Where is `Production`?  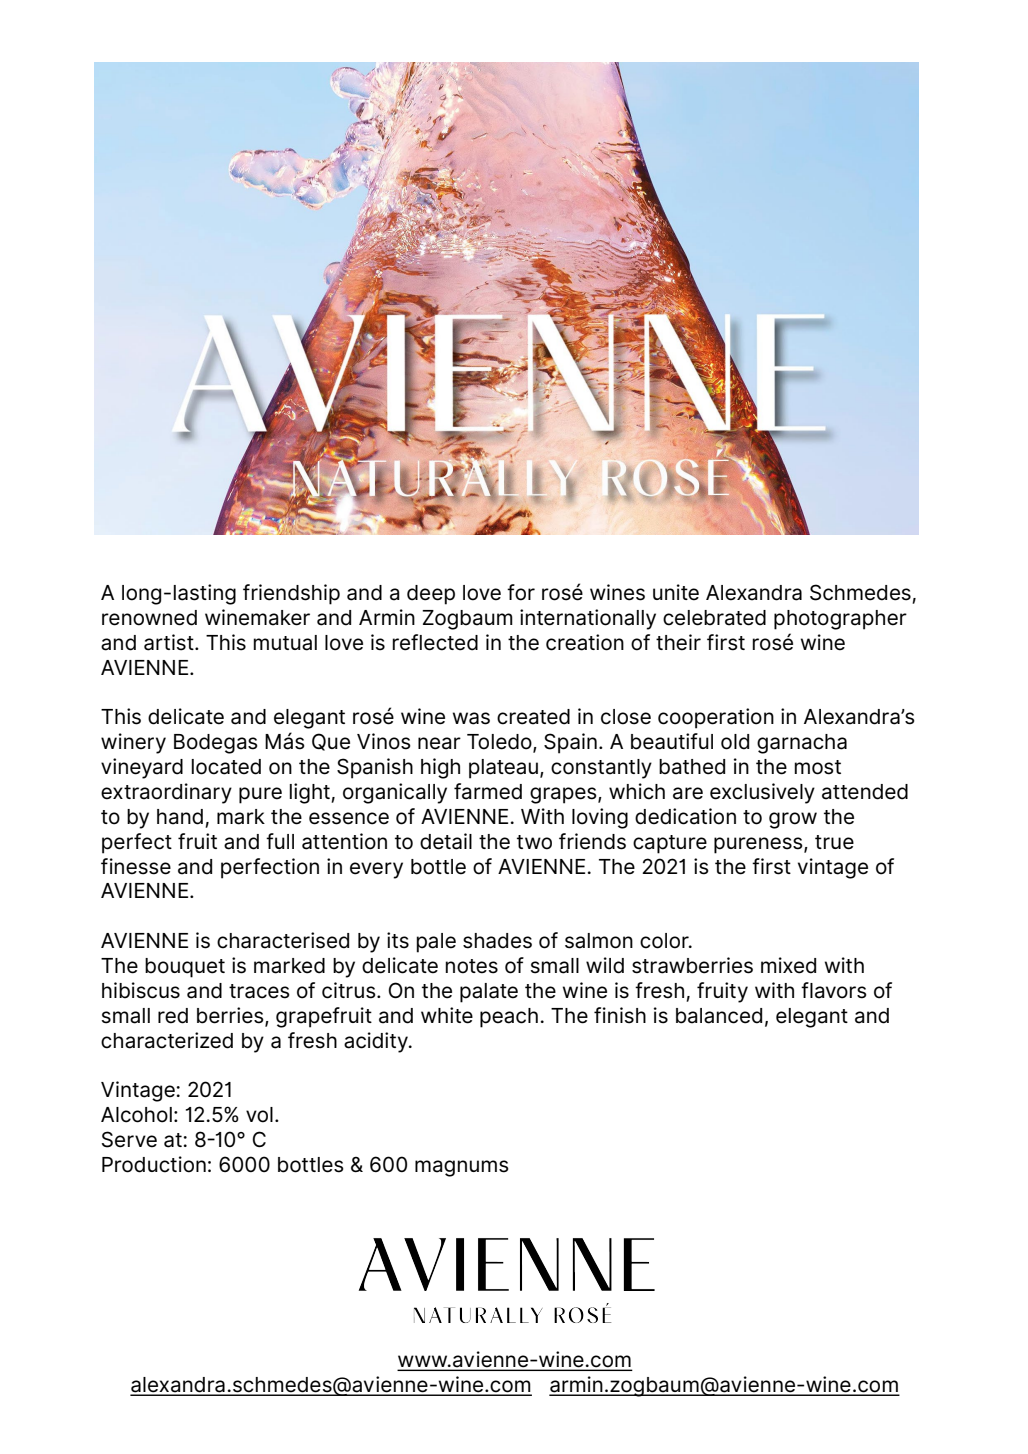 Production is located at coordinates (154, 1164).
